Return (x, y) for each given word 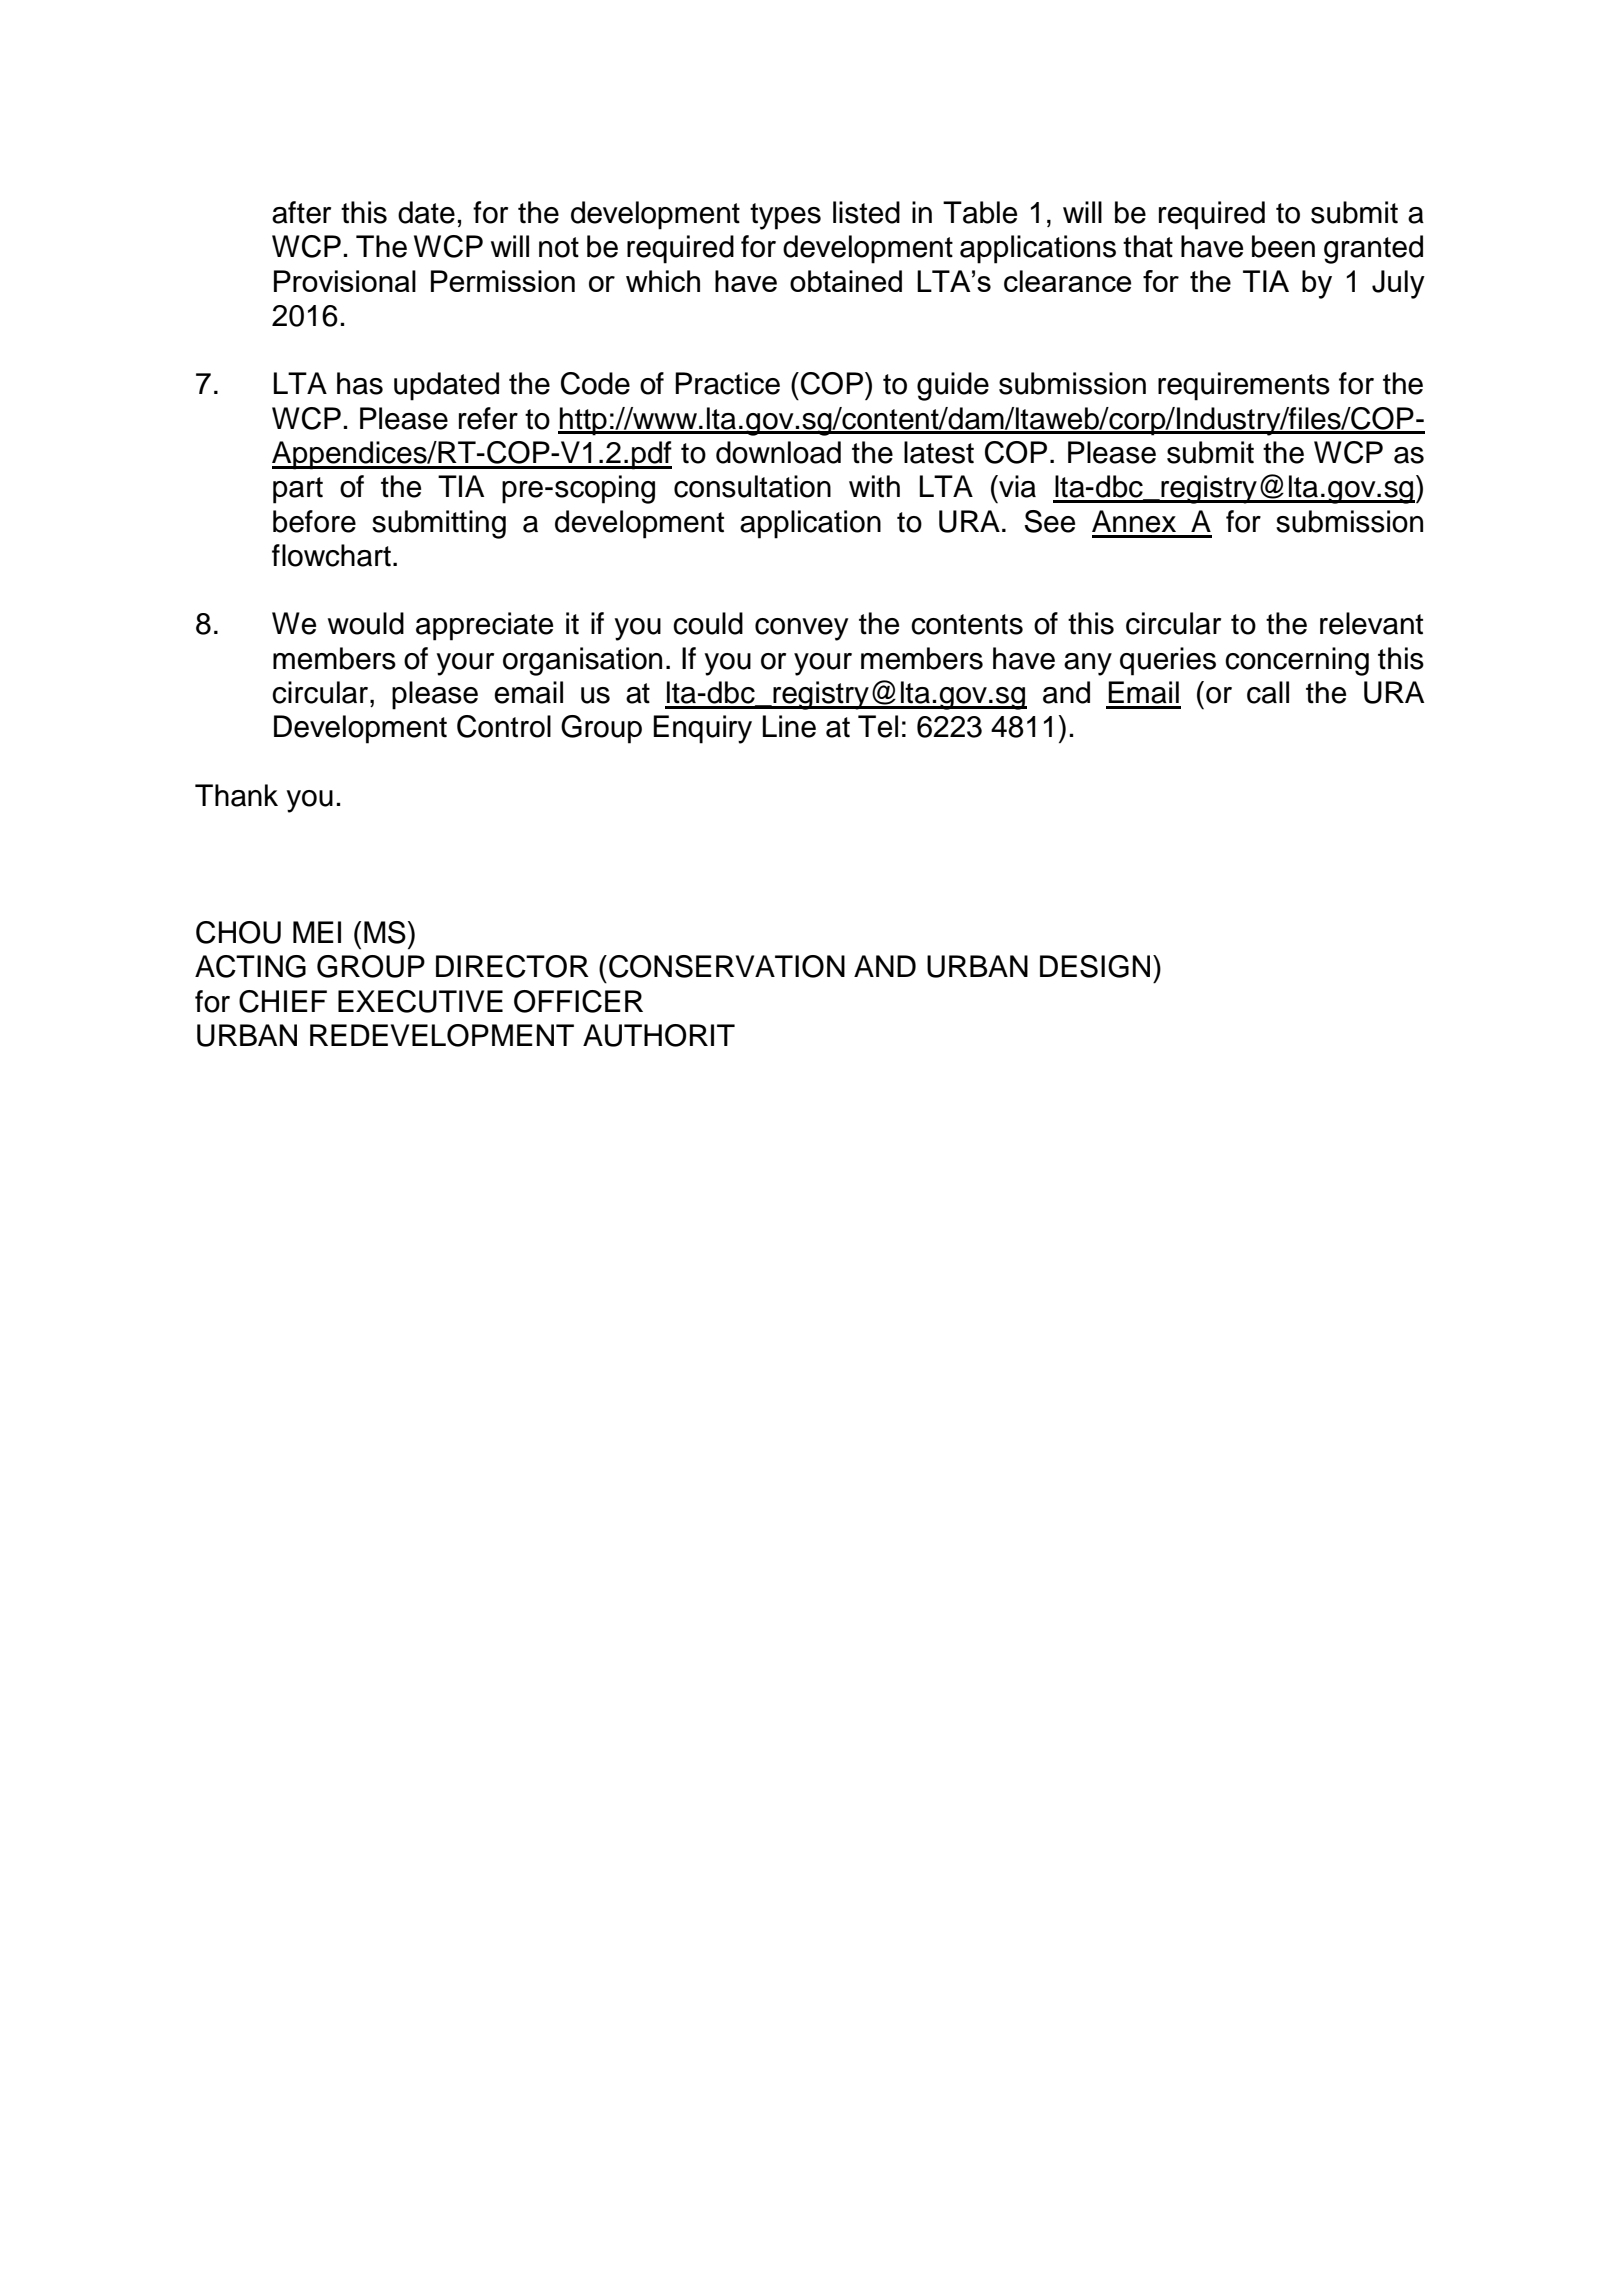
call (1268, 692)
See (1049, 521)
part (298, 490)
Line (789, 726)
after (301, 212)
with (874, 486)
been (1283, 246)
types (785, 216)
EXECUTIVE (420, 1001)
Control (504, 726)
